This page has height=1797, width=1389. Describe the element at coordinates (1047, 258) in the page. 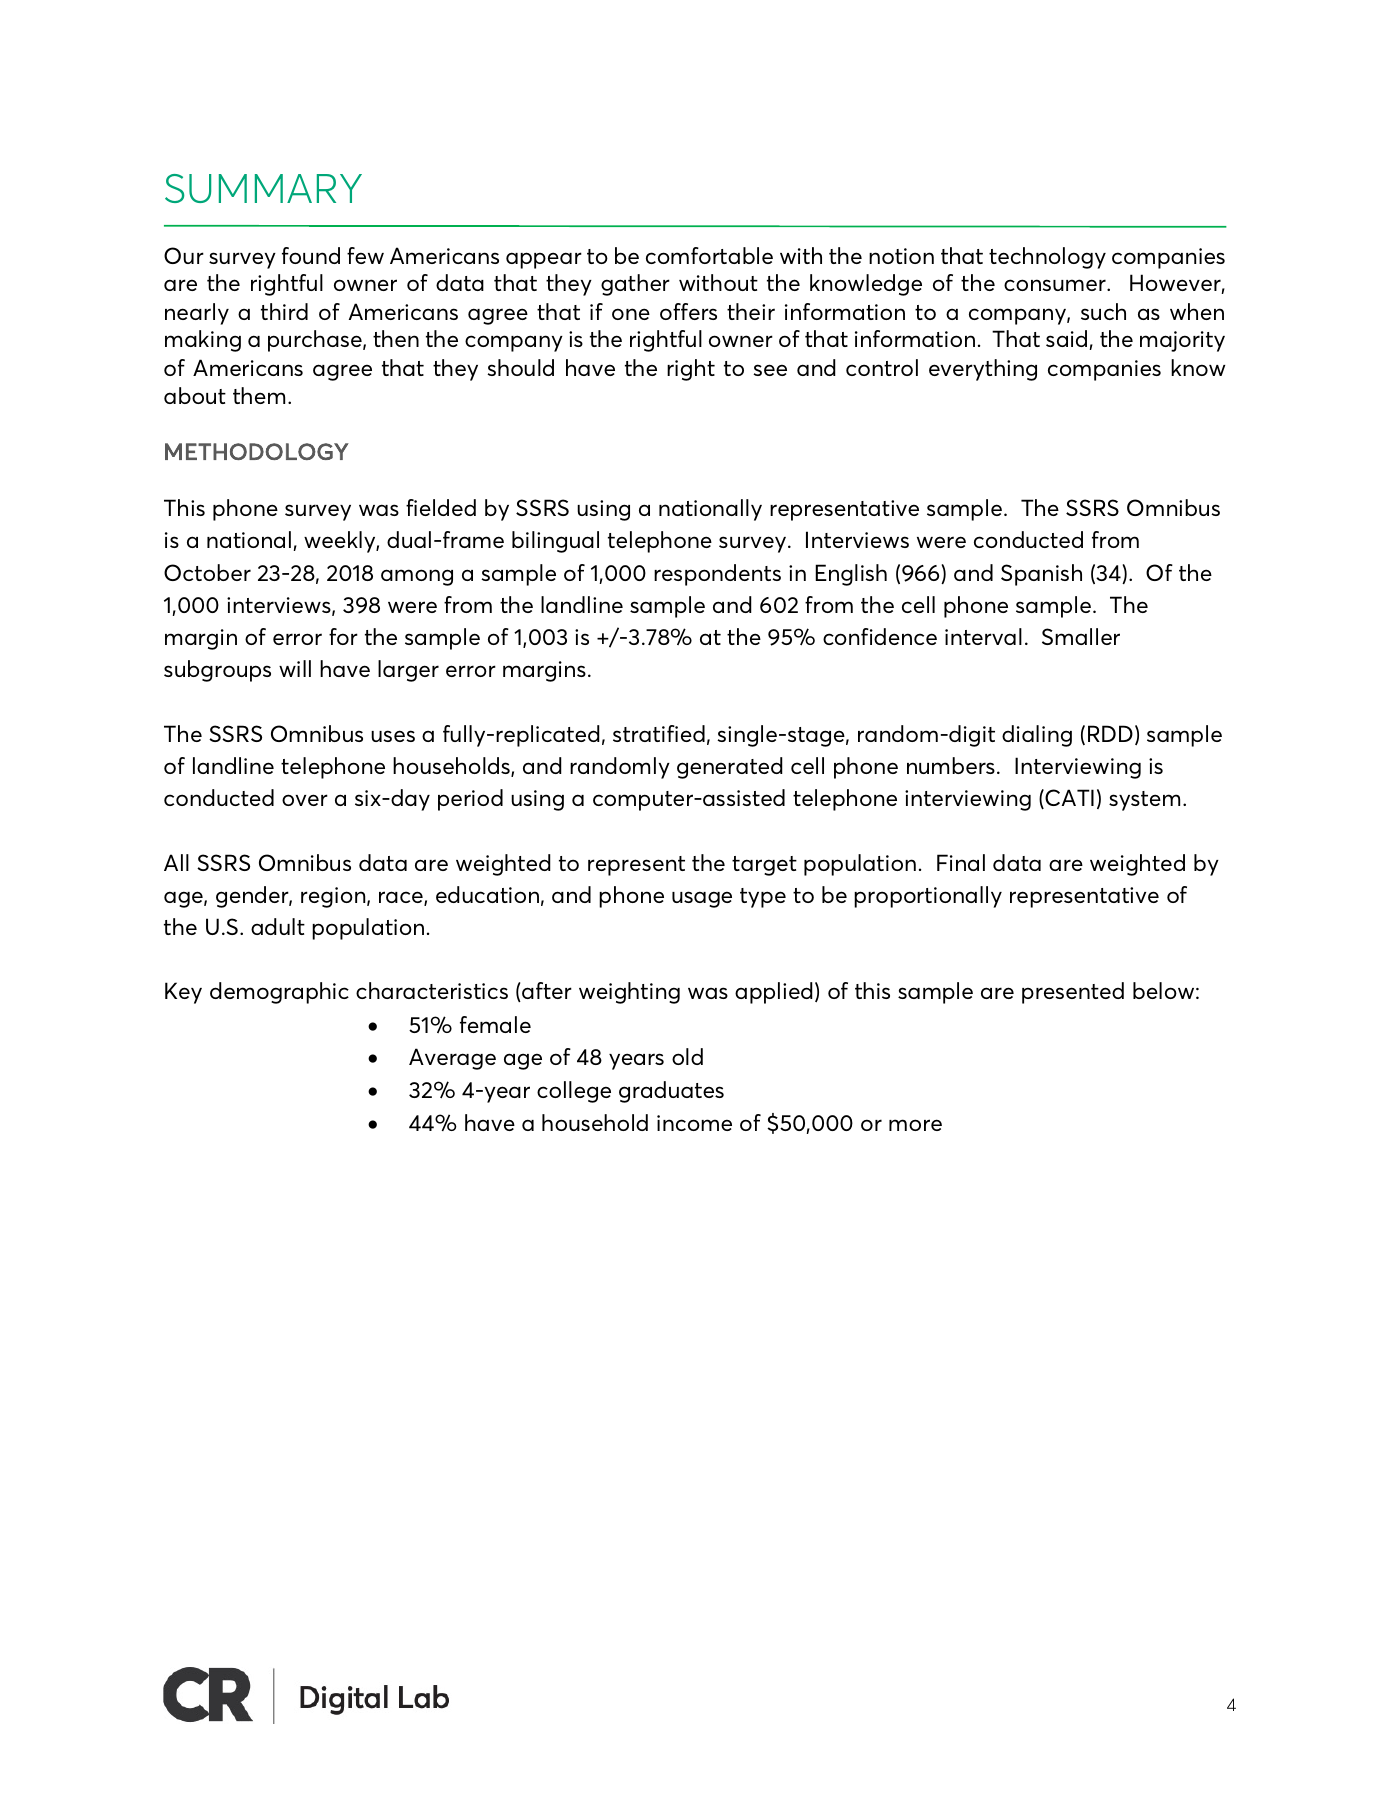

I see `technology` at that location.
